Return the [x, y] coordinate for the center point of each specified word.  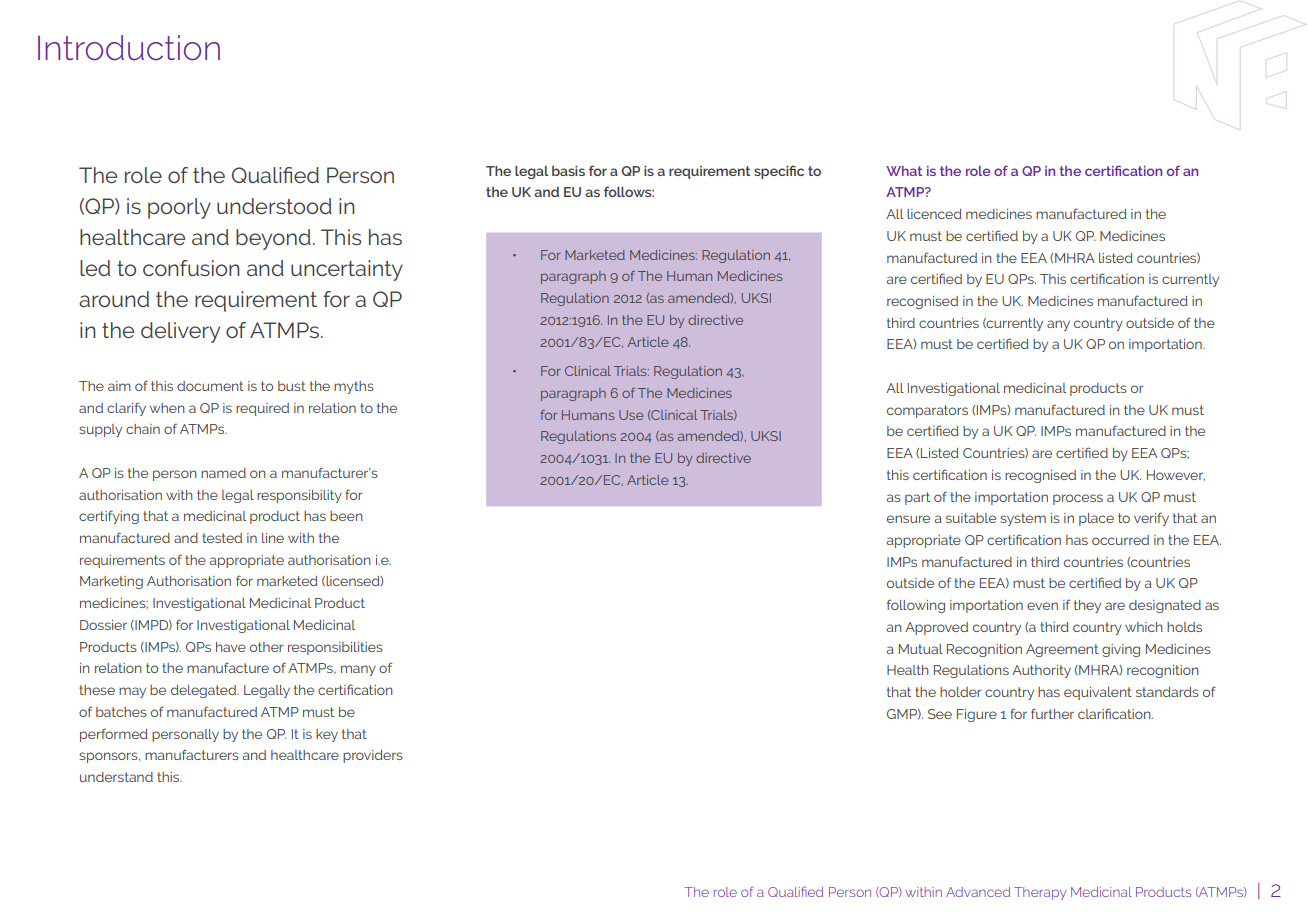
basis [568, 171]
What [904, 171]
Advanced [978, 892]
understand [116, 777]
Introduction [129, 48]
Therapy [1040, 893]
